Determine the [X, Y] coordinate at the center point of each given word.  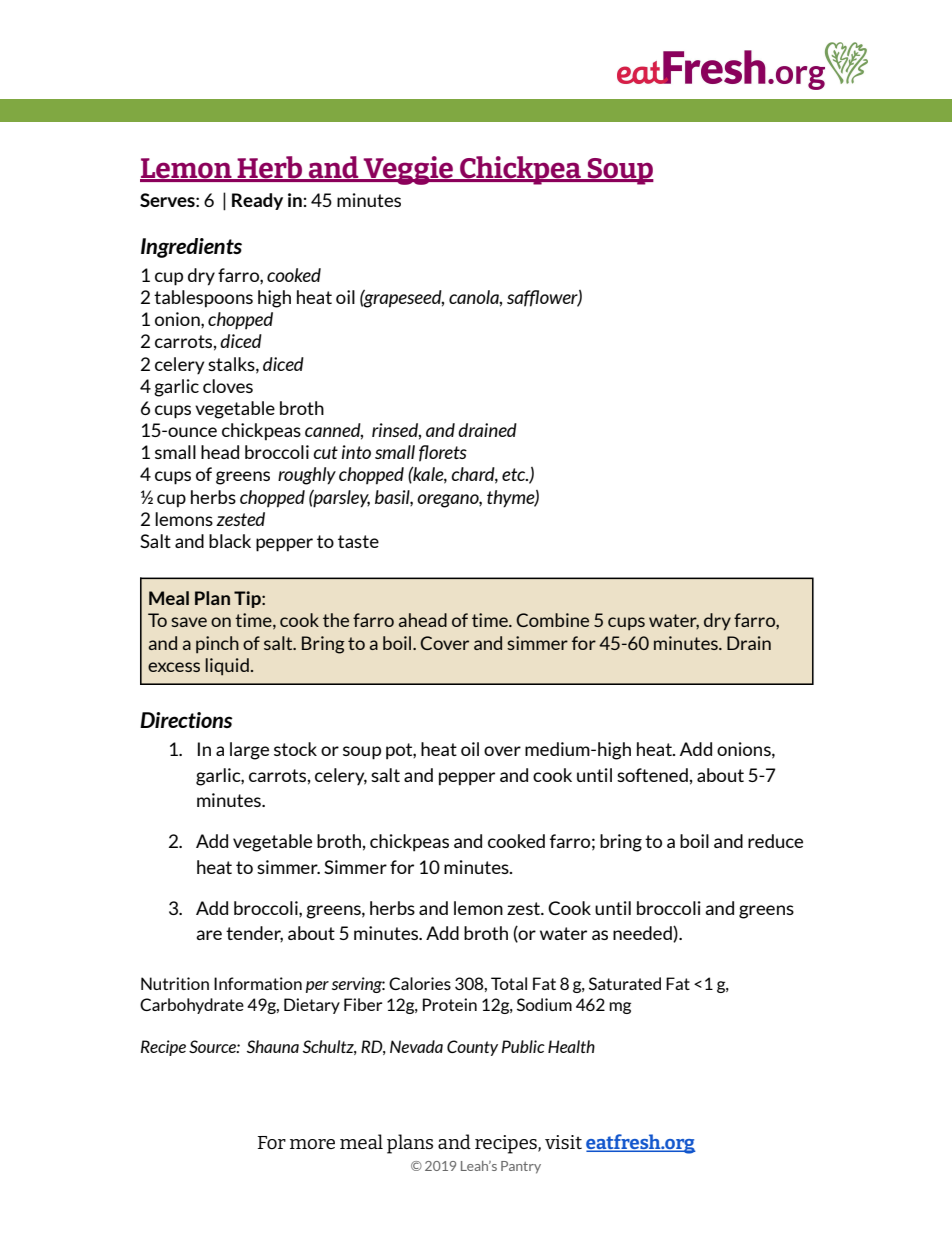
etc [515, 474]
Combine [552, 620]
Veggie [408, 170]
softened [652, 775]
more [312, 1144]
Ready [257, 201]
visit [563, 1142]
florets [443, 453]
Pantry [521, 1167]
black [230, 541]
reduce [775, 841]
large [249, 751]
